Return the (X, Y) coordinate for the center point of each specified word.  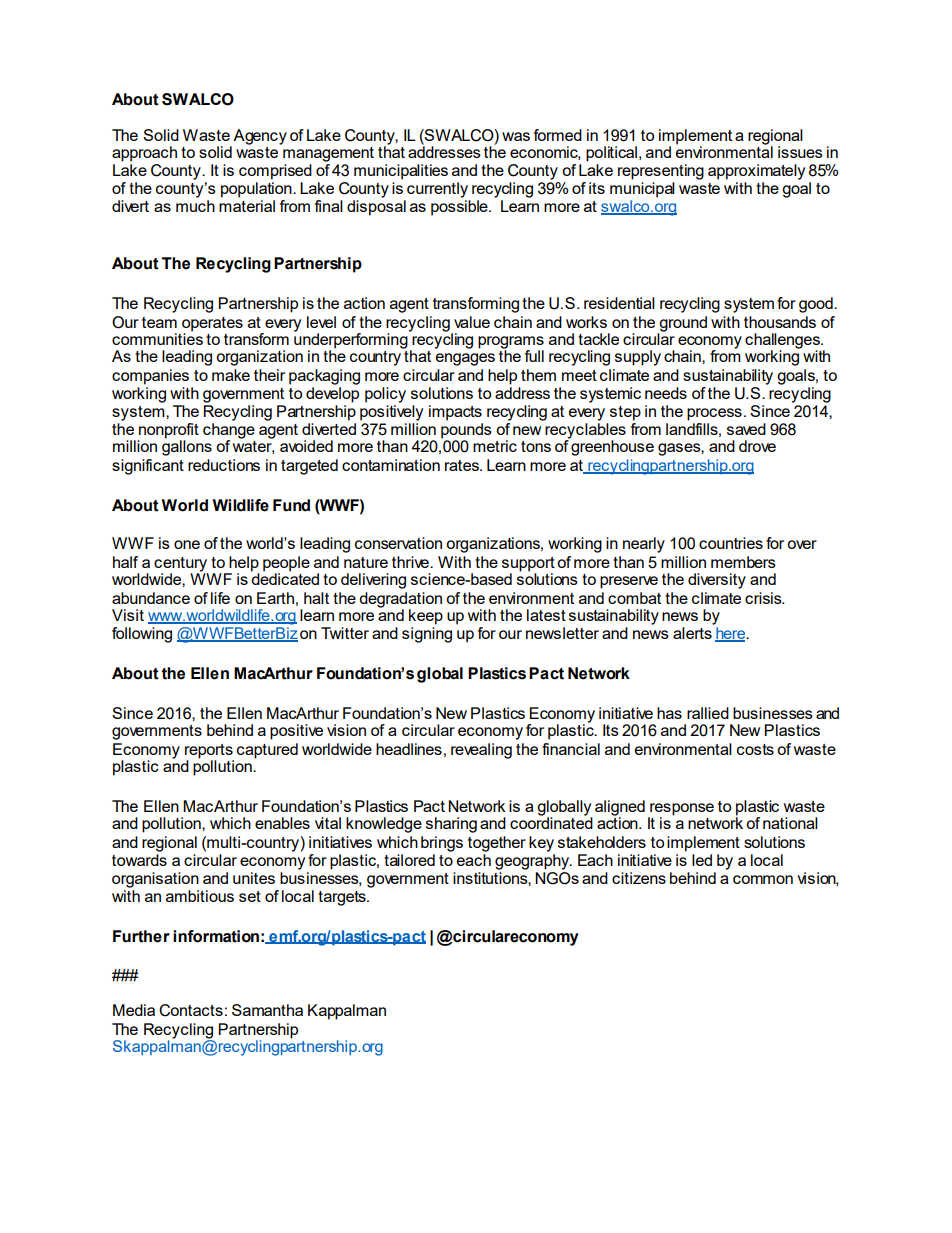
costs (755, 749)
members (743, 562)
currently (437, 190)
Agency (259, 138)
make (231, 375)
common (763, 879)
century (181, 565)
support (528, 565)
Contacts (191, 1010)
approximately (756, 172)
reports (209, 751)
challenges (783, 342)
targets (343, 898)
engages (465, 359)
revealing (481, 751)
